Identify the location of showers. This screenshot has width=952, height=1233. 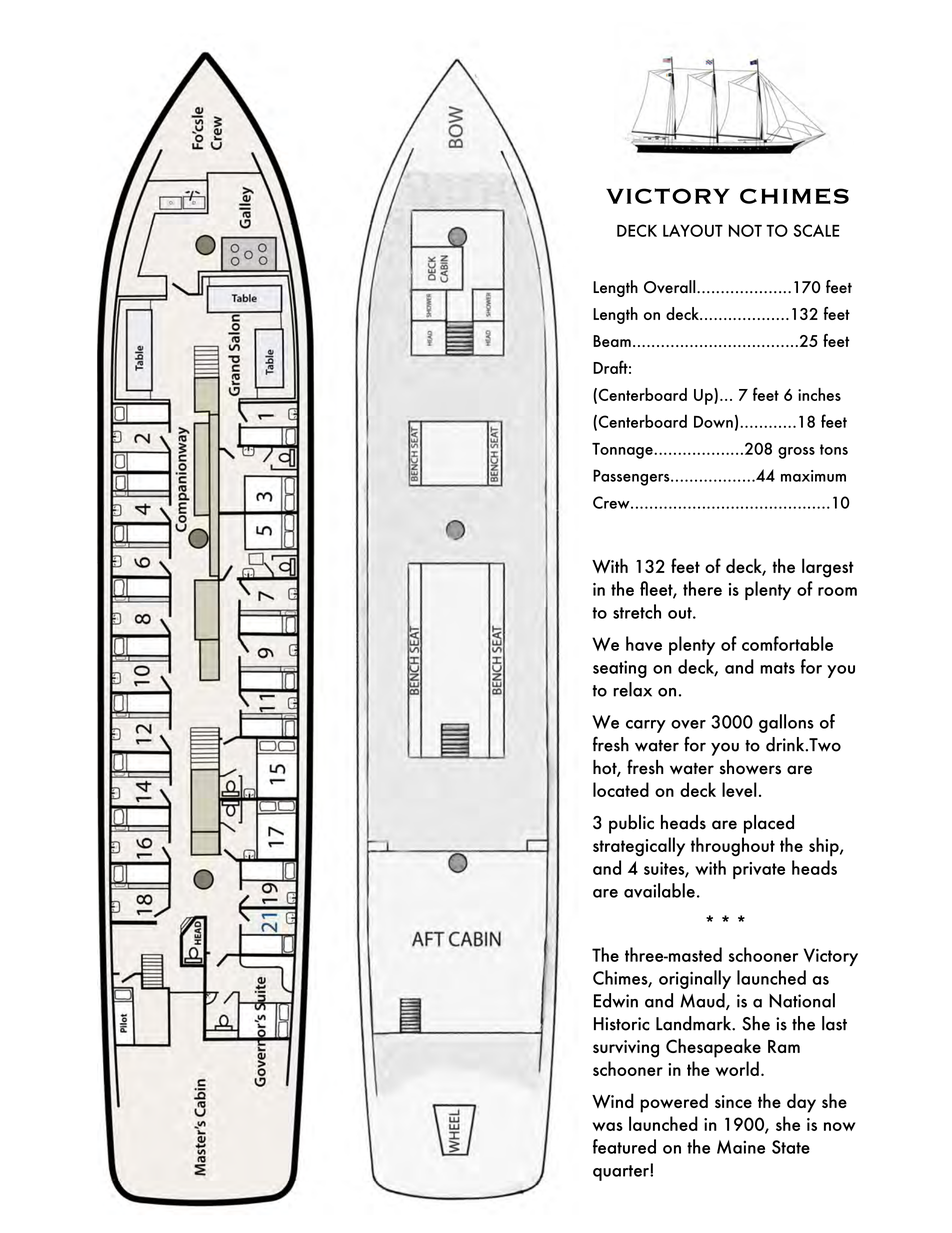
(750, 767).
